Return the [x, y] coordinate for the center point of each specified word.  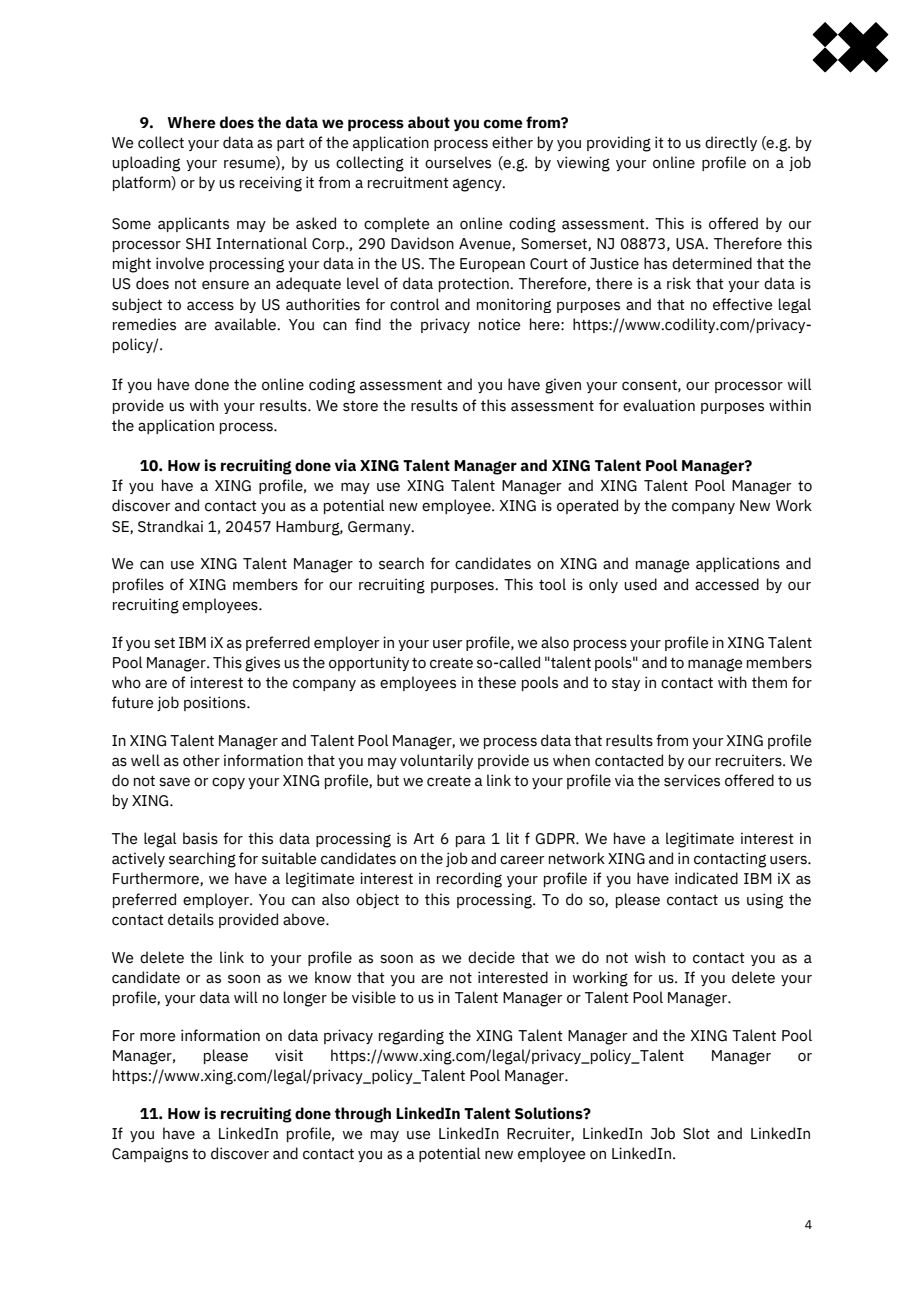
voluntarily [436, 761]
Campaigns [150, 1155]
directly [731, 143]
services [692, 780]
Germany [380, 528]
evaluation [659, 405]
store [360, 406]
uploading [146, 164]
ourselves [458, 162]
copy [228, 783]
